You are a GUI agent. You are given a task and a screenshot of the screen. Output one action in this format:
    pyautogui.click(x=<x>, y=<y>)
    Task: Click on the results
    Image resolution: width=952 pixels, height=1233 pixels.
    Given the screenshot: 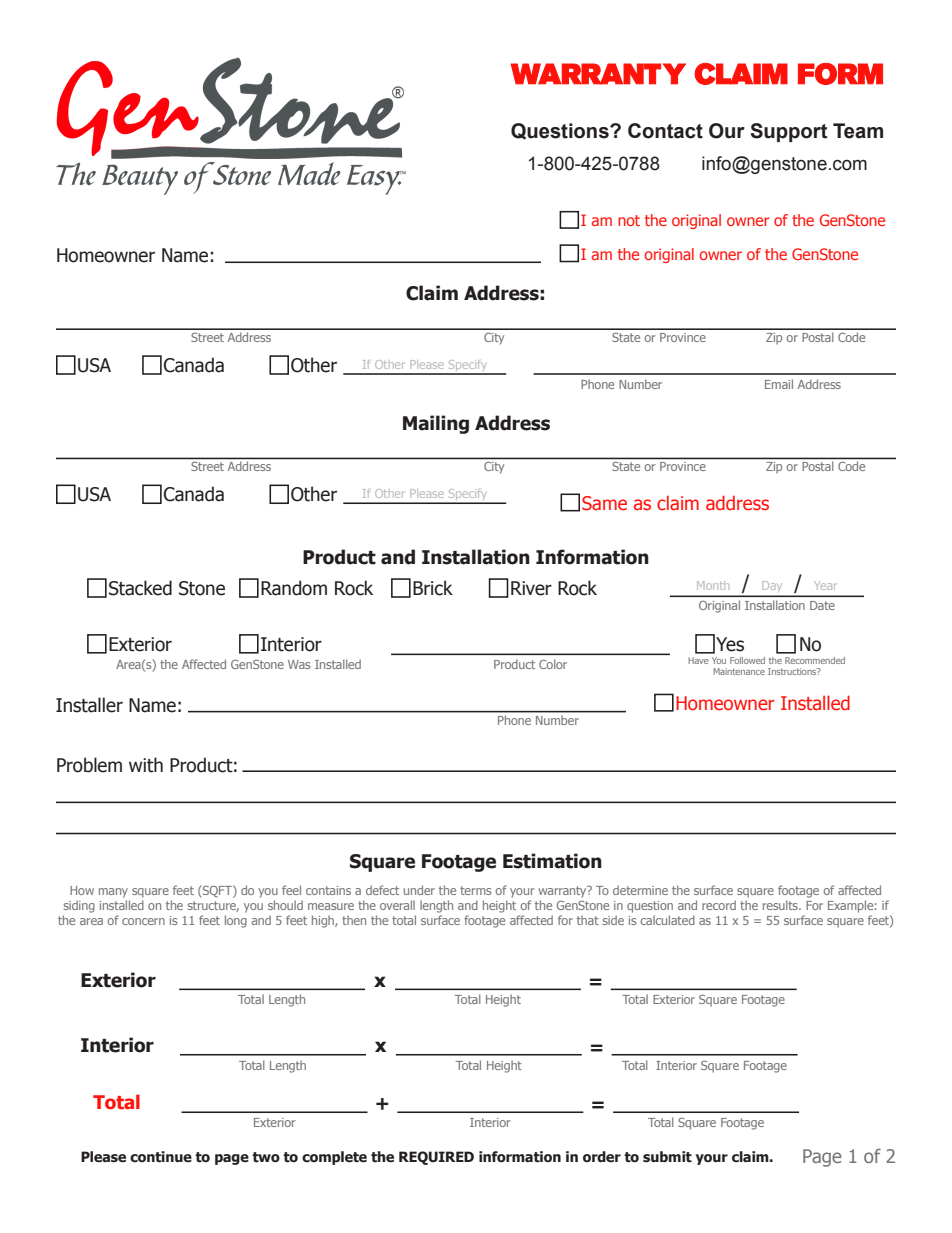 What is the action you would take?
    pyautogui.click(x=781, y=905)
